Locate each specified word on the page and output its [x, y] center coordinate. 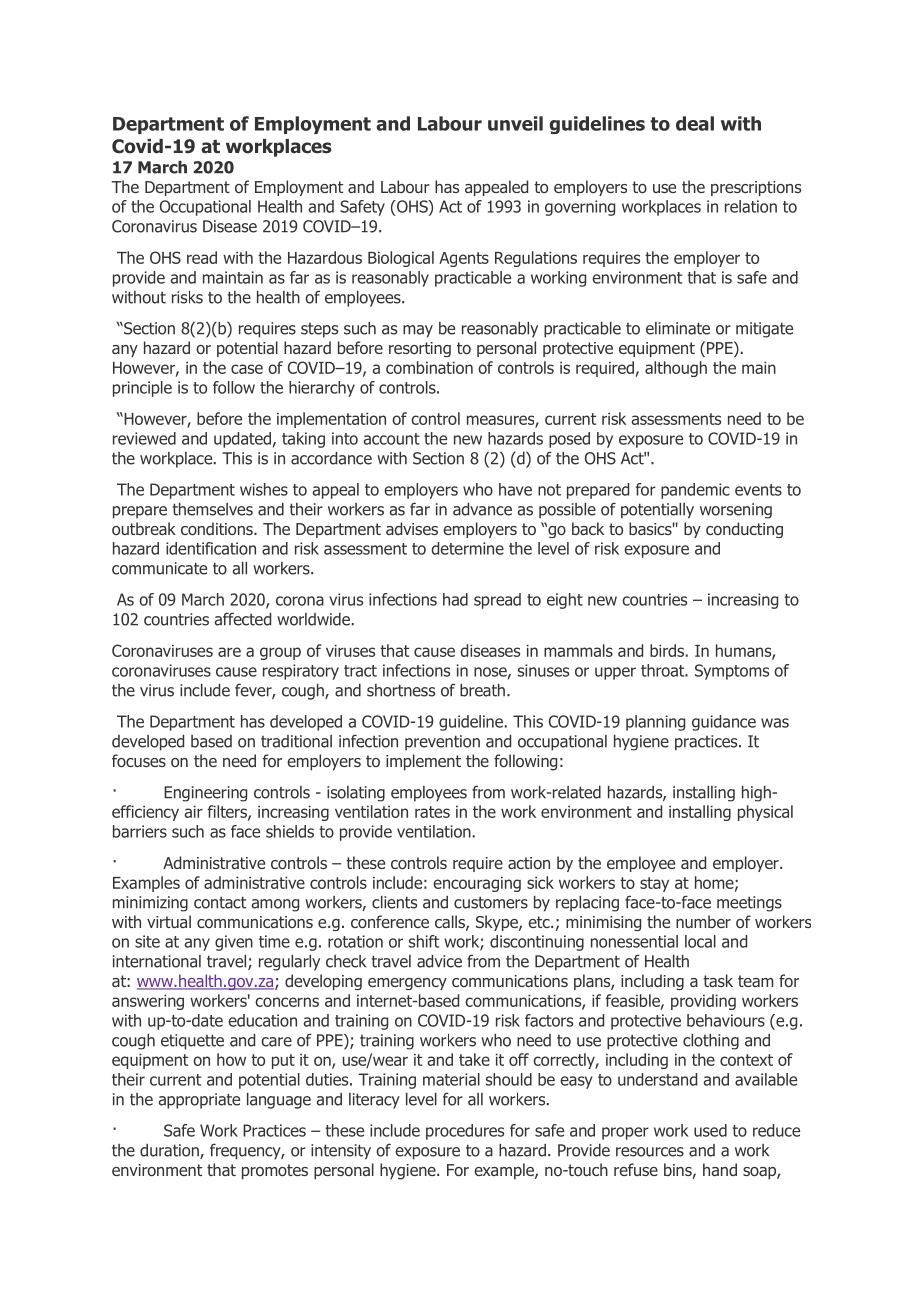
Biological [401, 259]
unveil [515, 123]
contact [220, 902]
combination [429, 367]
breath [482, 690]
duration [170, 1151]
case [247, 369]
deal [695, 123]
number [703, 921]
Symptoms [732, 672]
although [676, 369]
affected [242, 619]
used [710, 1130]
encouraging [477, 884]
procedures [465, 1132]
